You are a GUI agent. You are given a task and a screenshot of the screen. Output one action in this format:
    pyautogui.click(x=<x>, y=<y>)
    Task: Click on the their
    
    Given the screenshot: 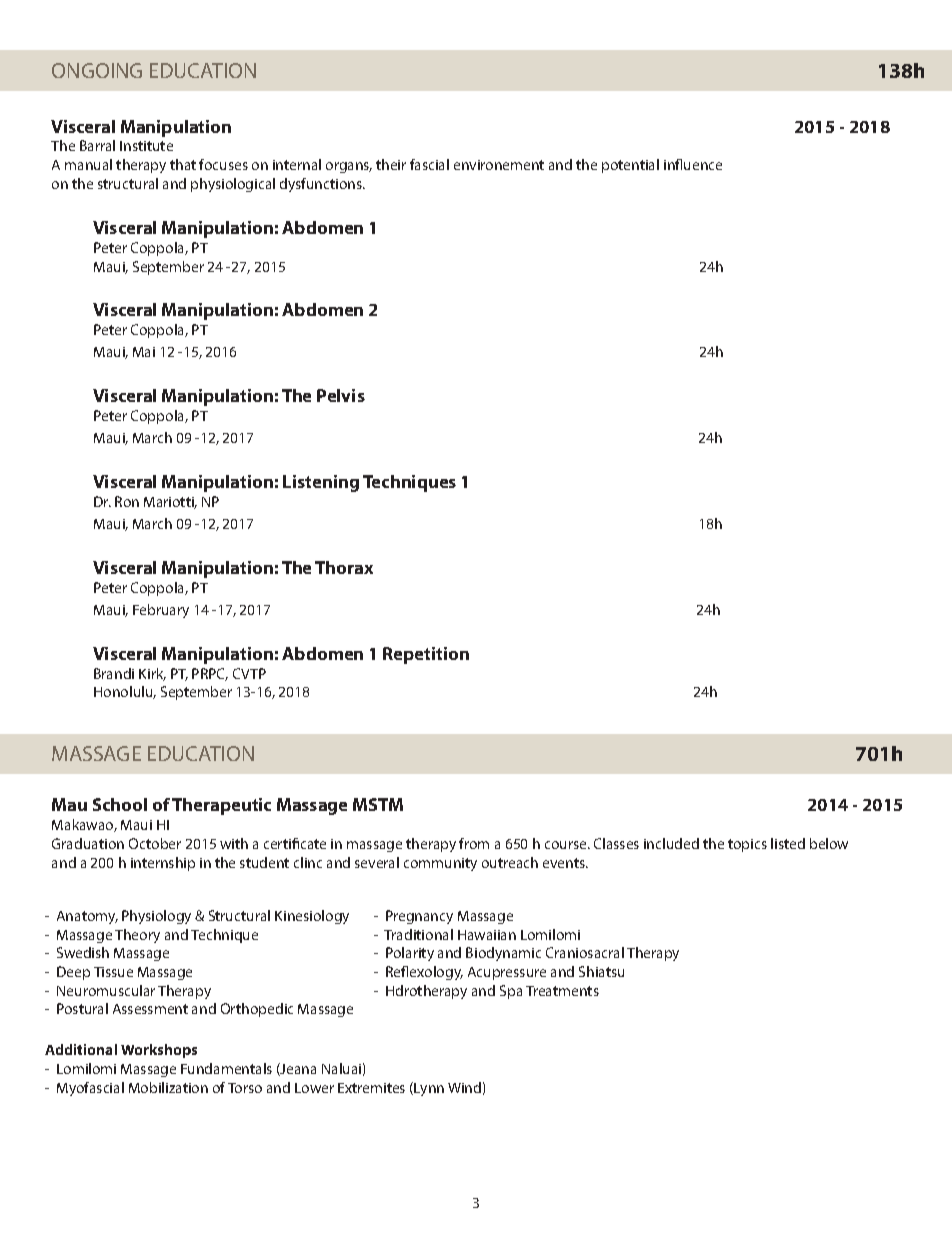 What is the action you would take?
    pyautogui.click(x=391, y=164)
